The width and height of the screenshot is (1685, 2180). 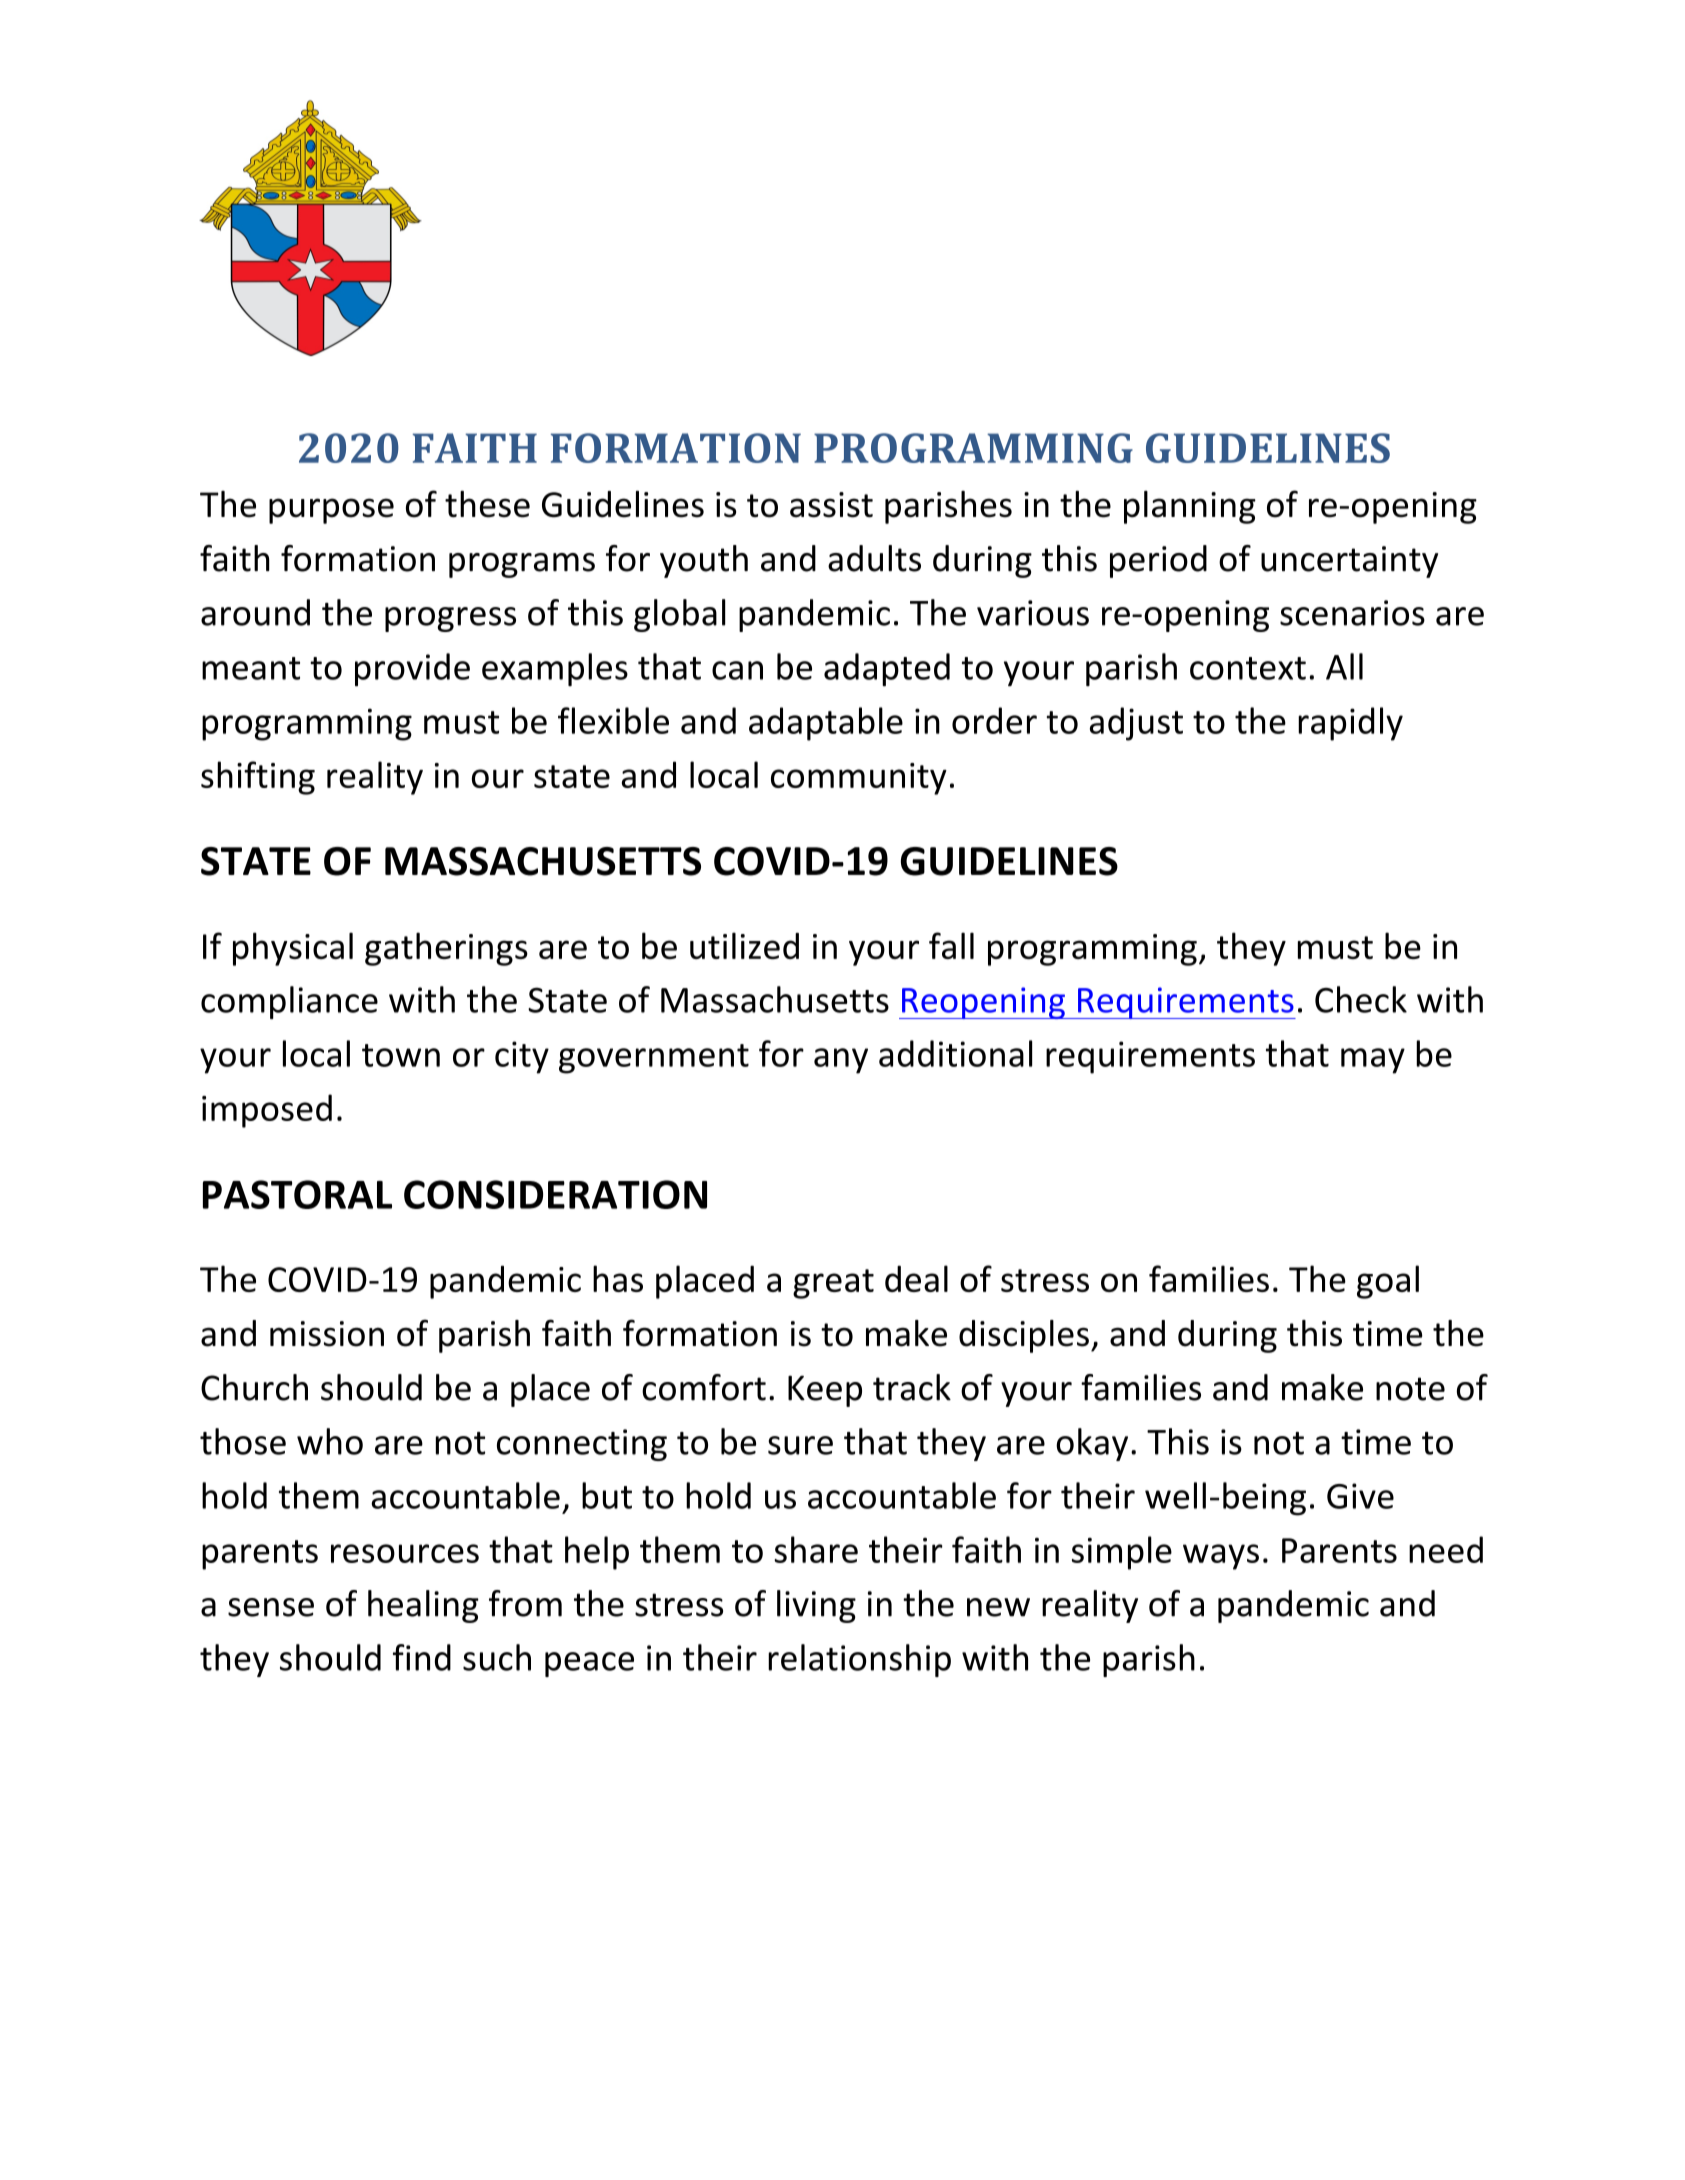 I want to click on purpose, so click(x=331, y=511).
